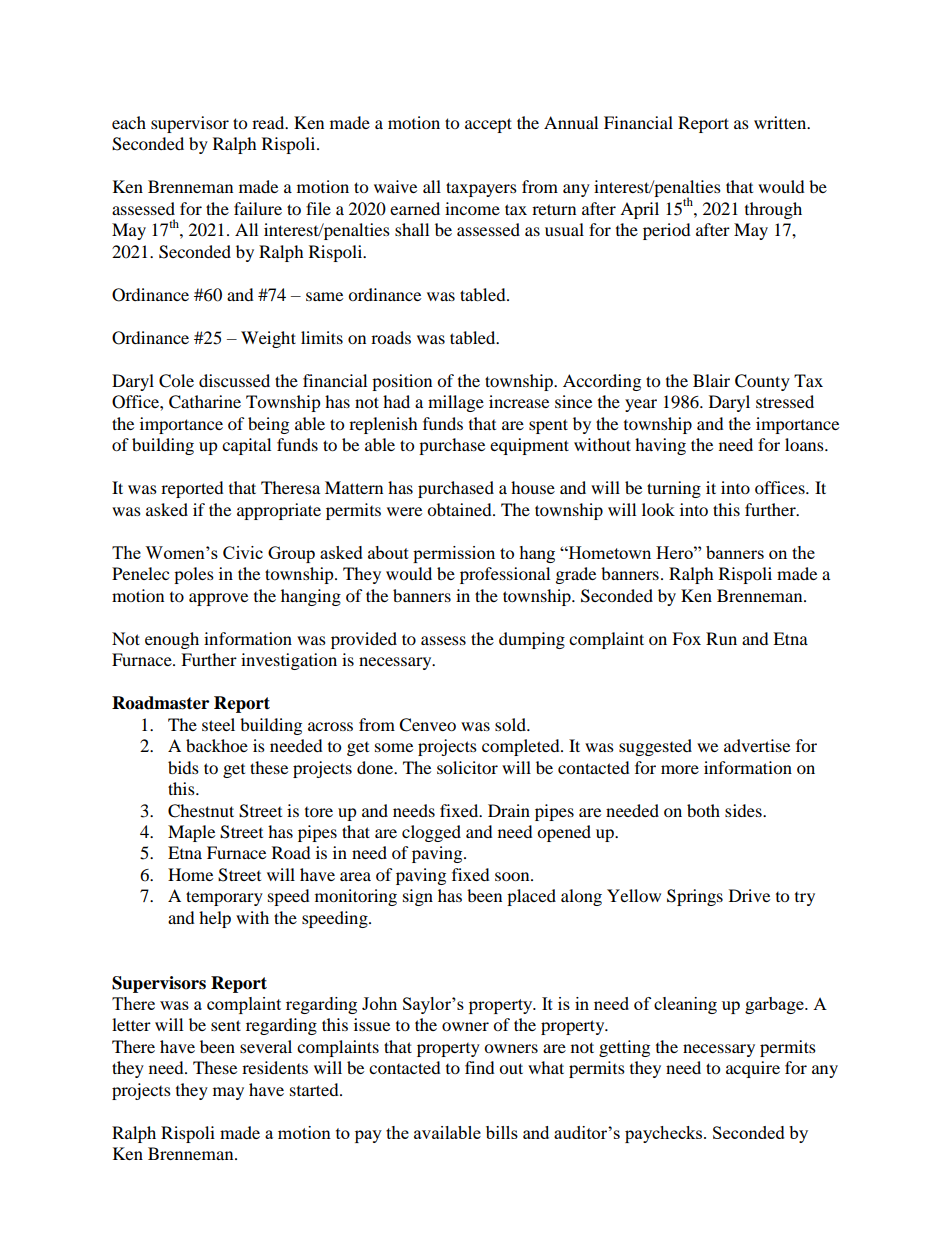 The image size is (952, 1233). Describe the element at coordinates (721, 638) in the document. I see `Run` at that location.
